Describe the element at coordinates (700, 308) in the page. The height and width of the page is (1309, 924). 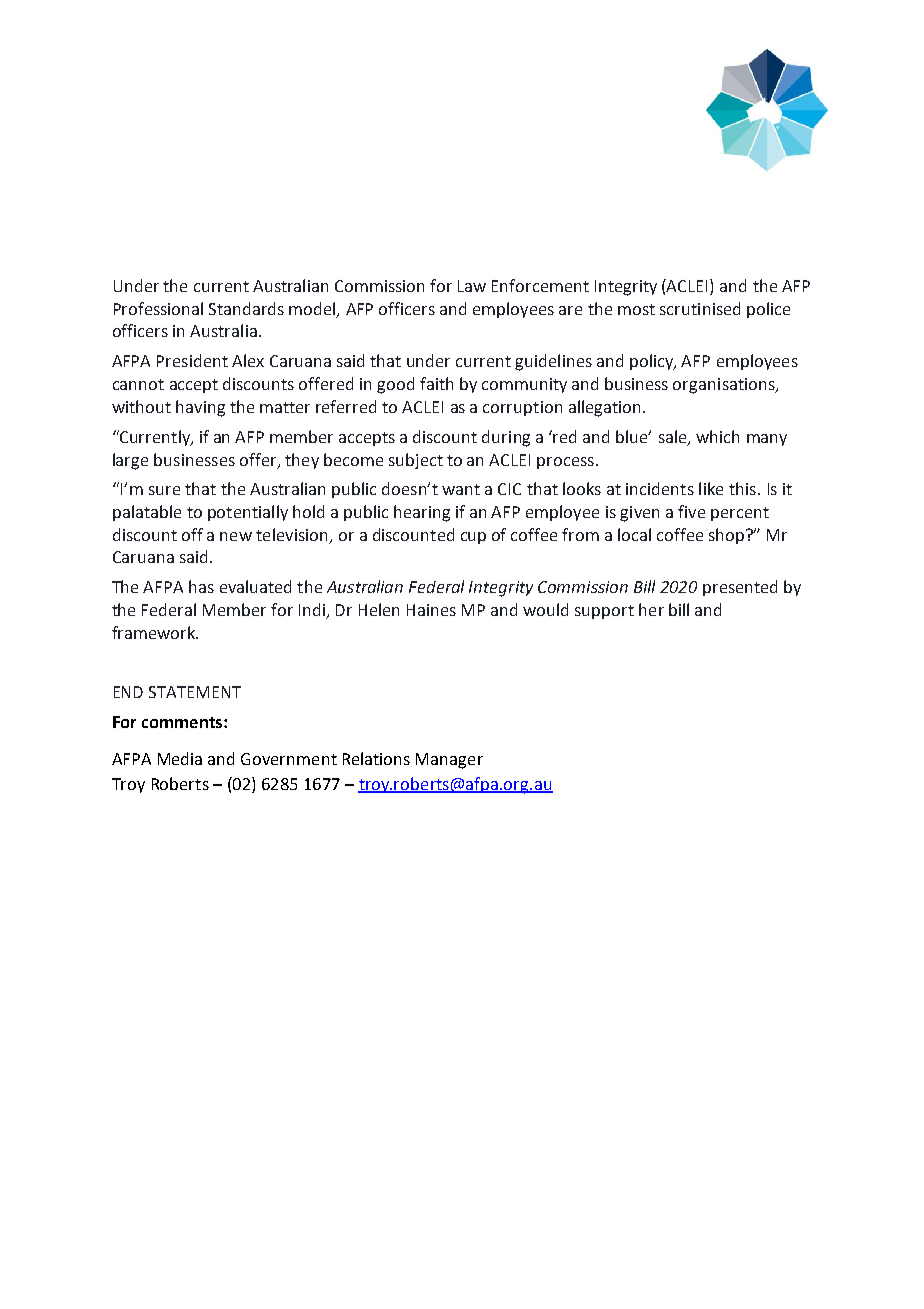
I see `scrutinised` at that location.
